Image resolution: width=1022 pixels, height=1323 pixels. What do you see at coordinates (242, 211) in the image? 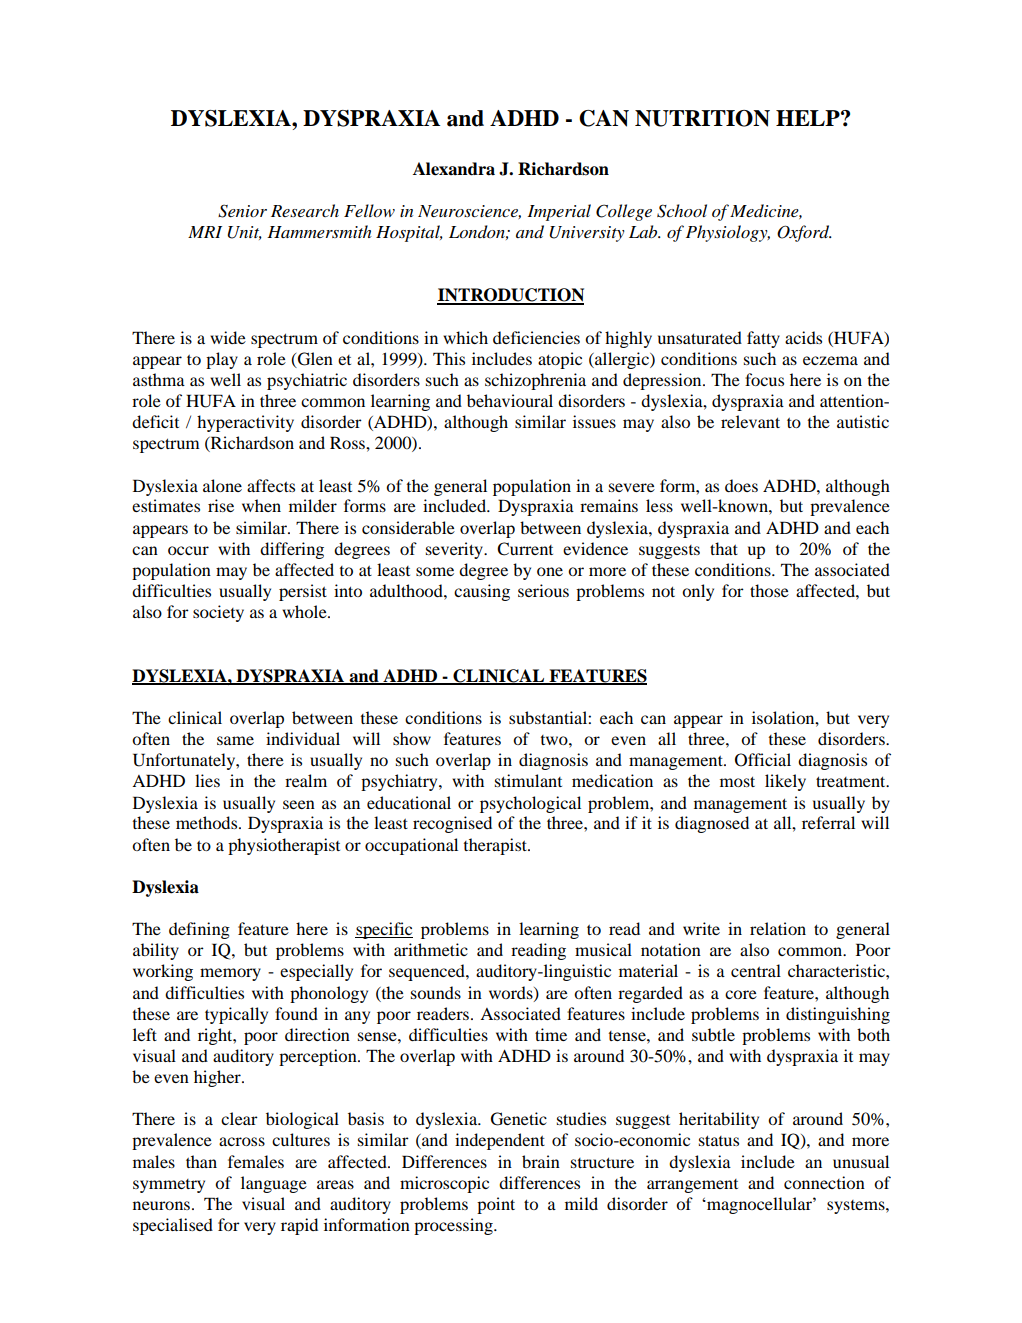
I see `Senior` at bounding box center [242, 211].
